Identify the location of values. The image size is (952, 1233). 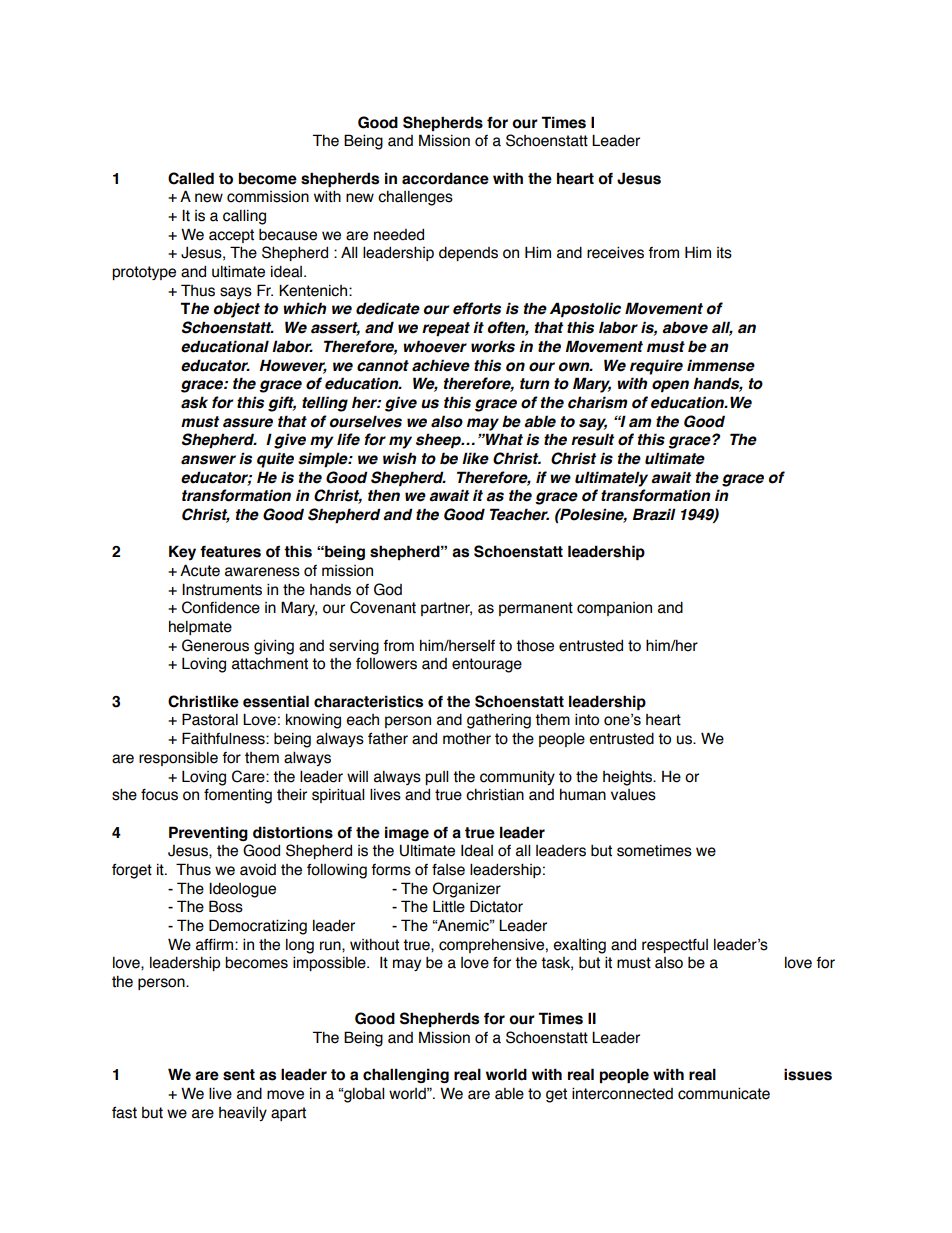
(633, 795).
